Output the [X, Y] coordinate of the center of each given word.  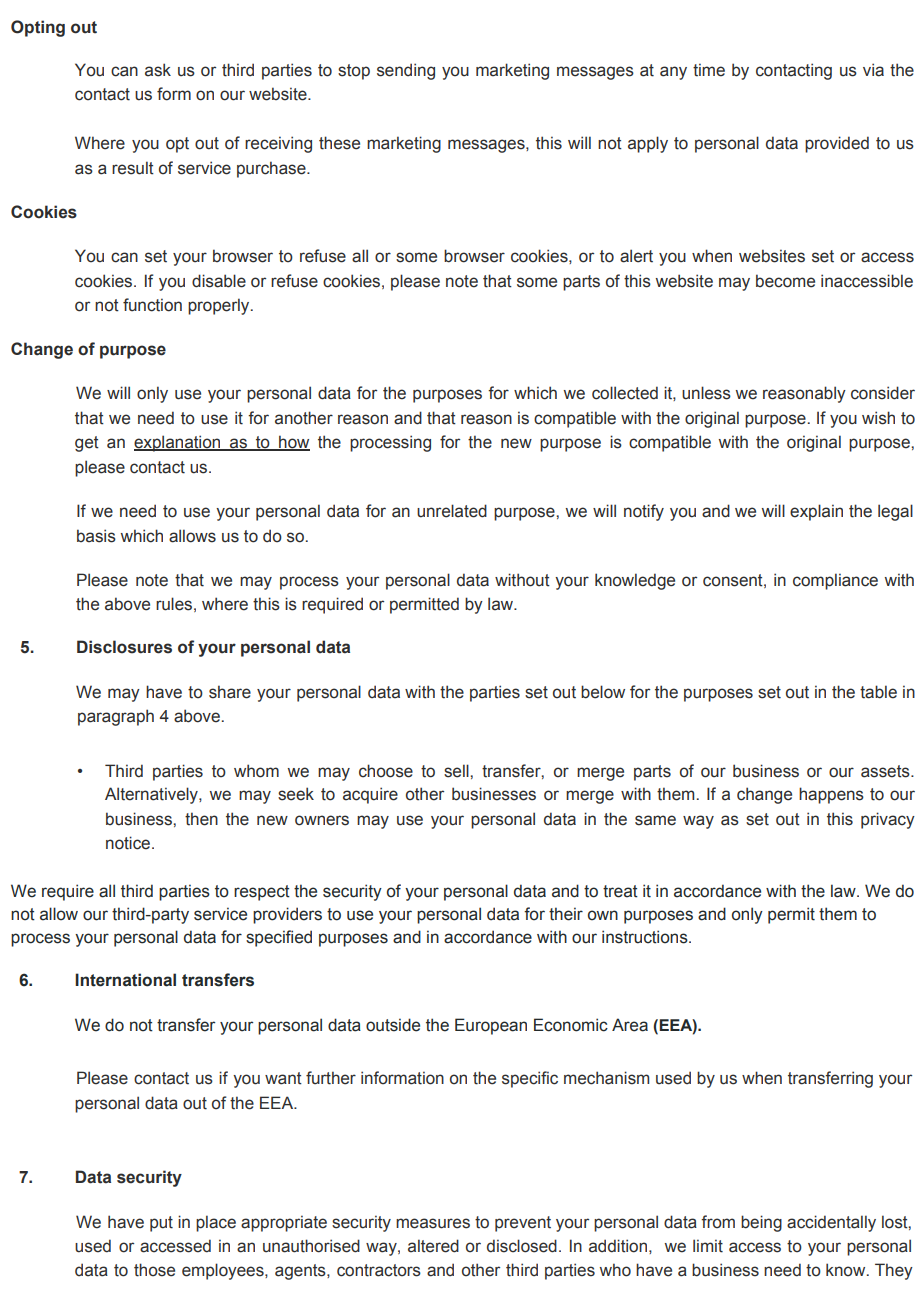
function [152, 305]
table [878, 692]
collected [625, 393]
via [873, 70]
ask [158, 70]
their [566, 914]
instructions [646, 937]
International [125, 980]
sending [406, 71]
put [161, 1224]
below [603, 692]
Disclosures [124, 647]
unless [706, 393]
